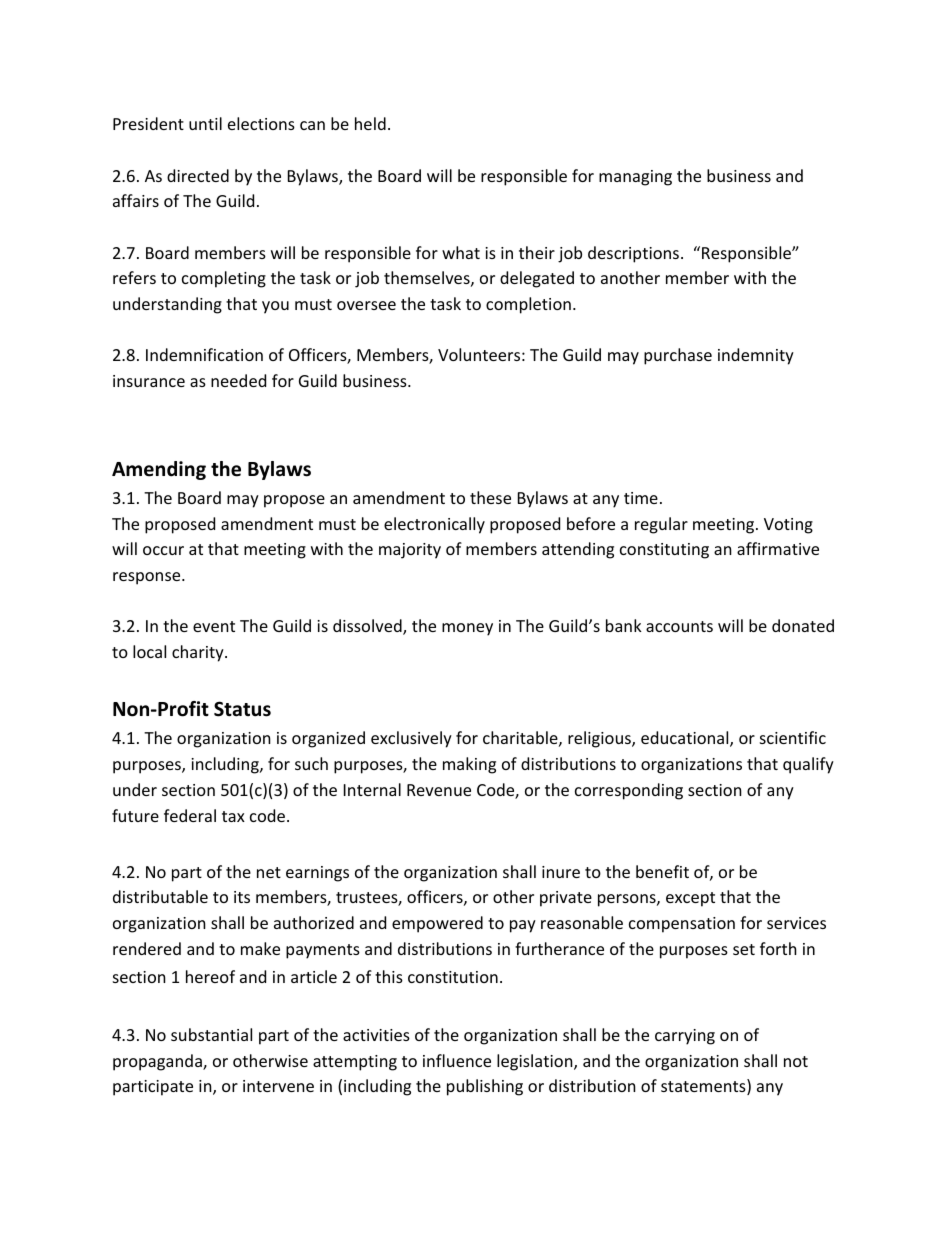 The width and height of the image is (952, 1233). Describe the element at coordinates (198, 175) in the image. I see `directed` at that location.
